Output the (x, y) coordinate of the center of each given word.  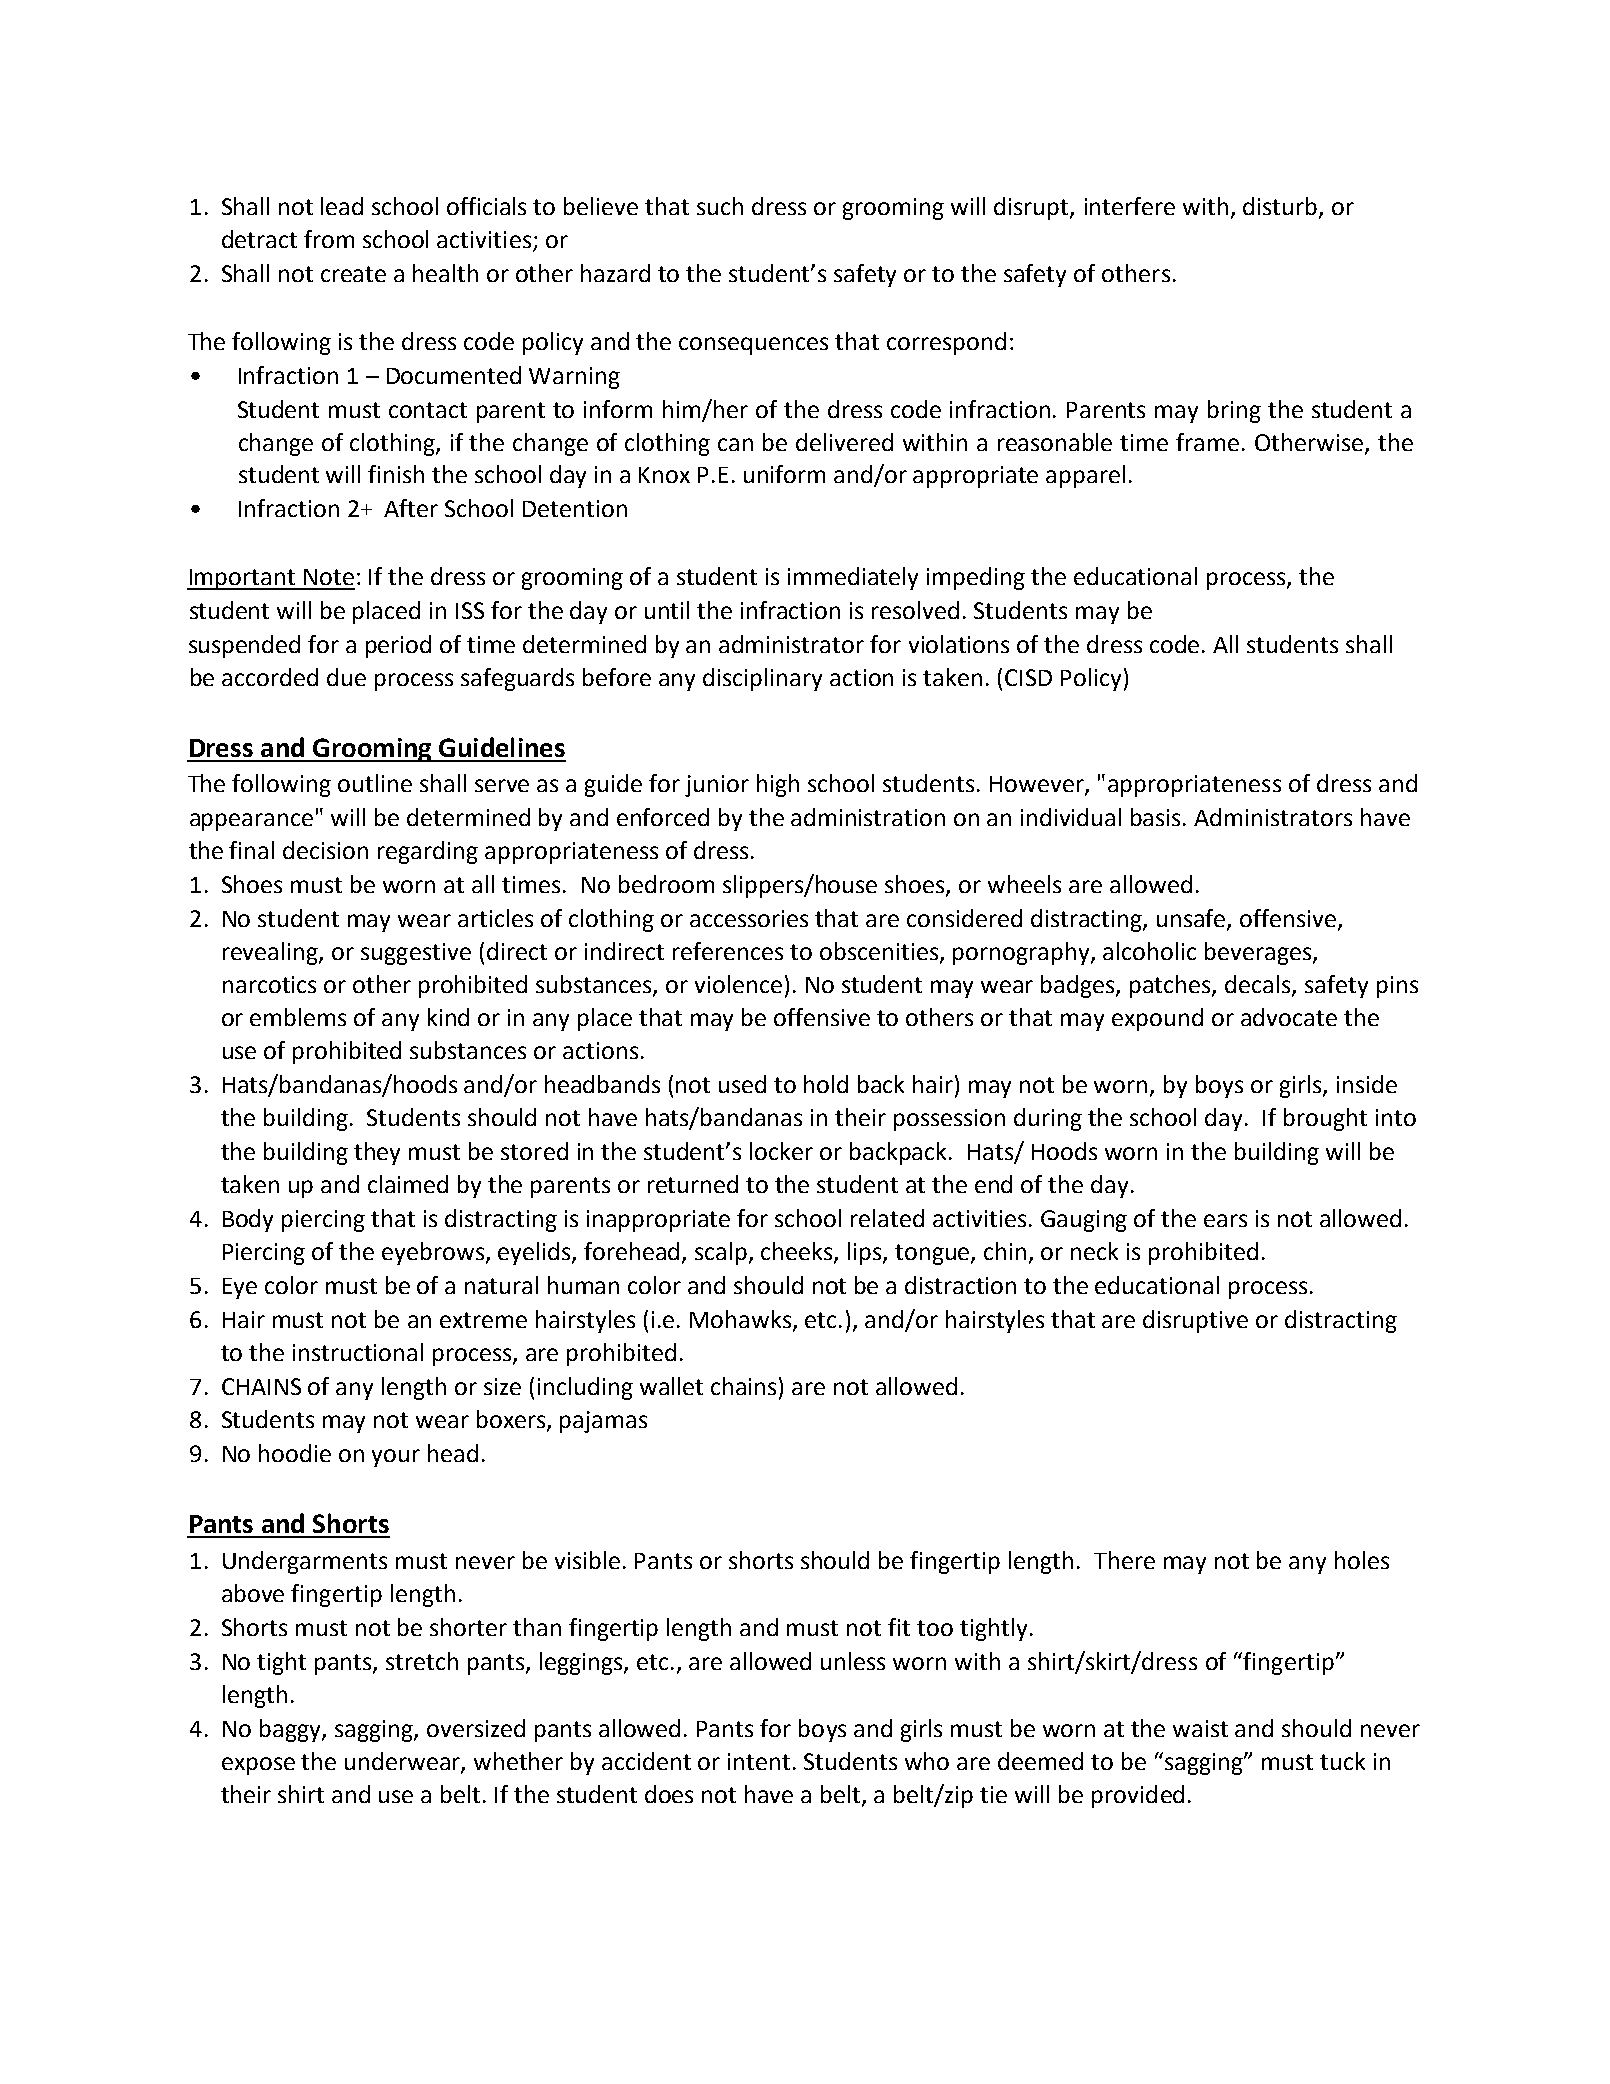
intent (759, 1761)
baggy (291, 1730)
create (353, 274)
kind (448, 1017)
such (720, 206)
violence (738, 984)
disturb (1281, 207)
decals (1259, 985)
